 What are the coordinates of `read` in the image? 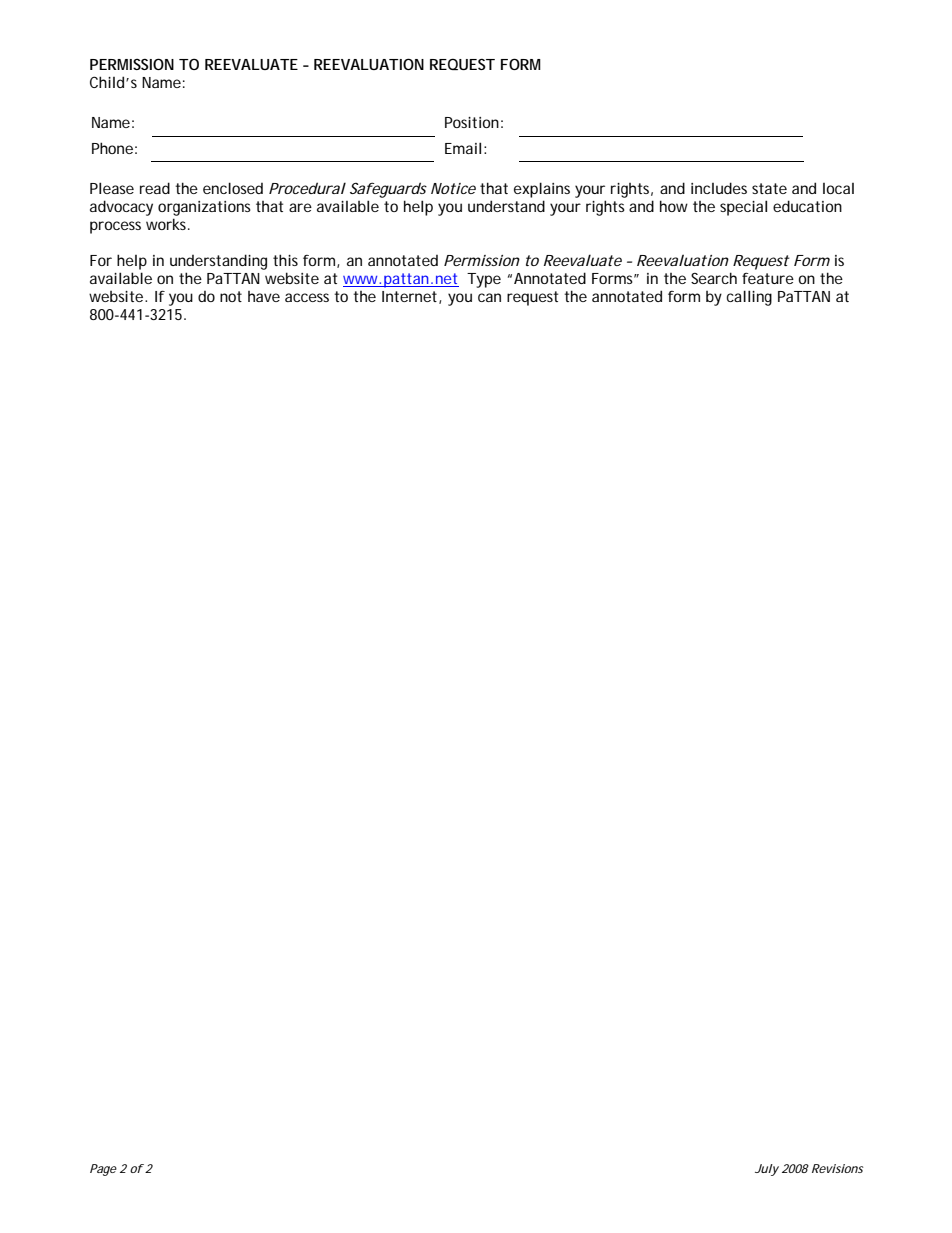 It's located at (155, 188).
